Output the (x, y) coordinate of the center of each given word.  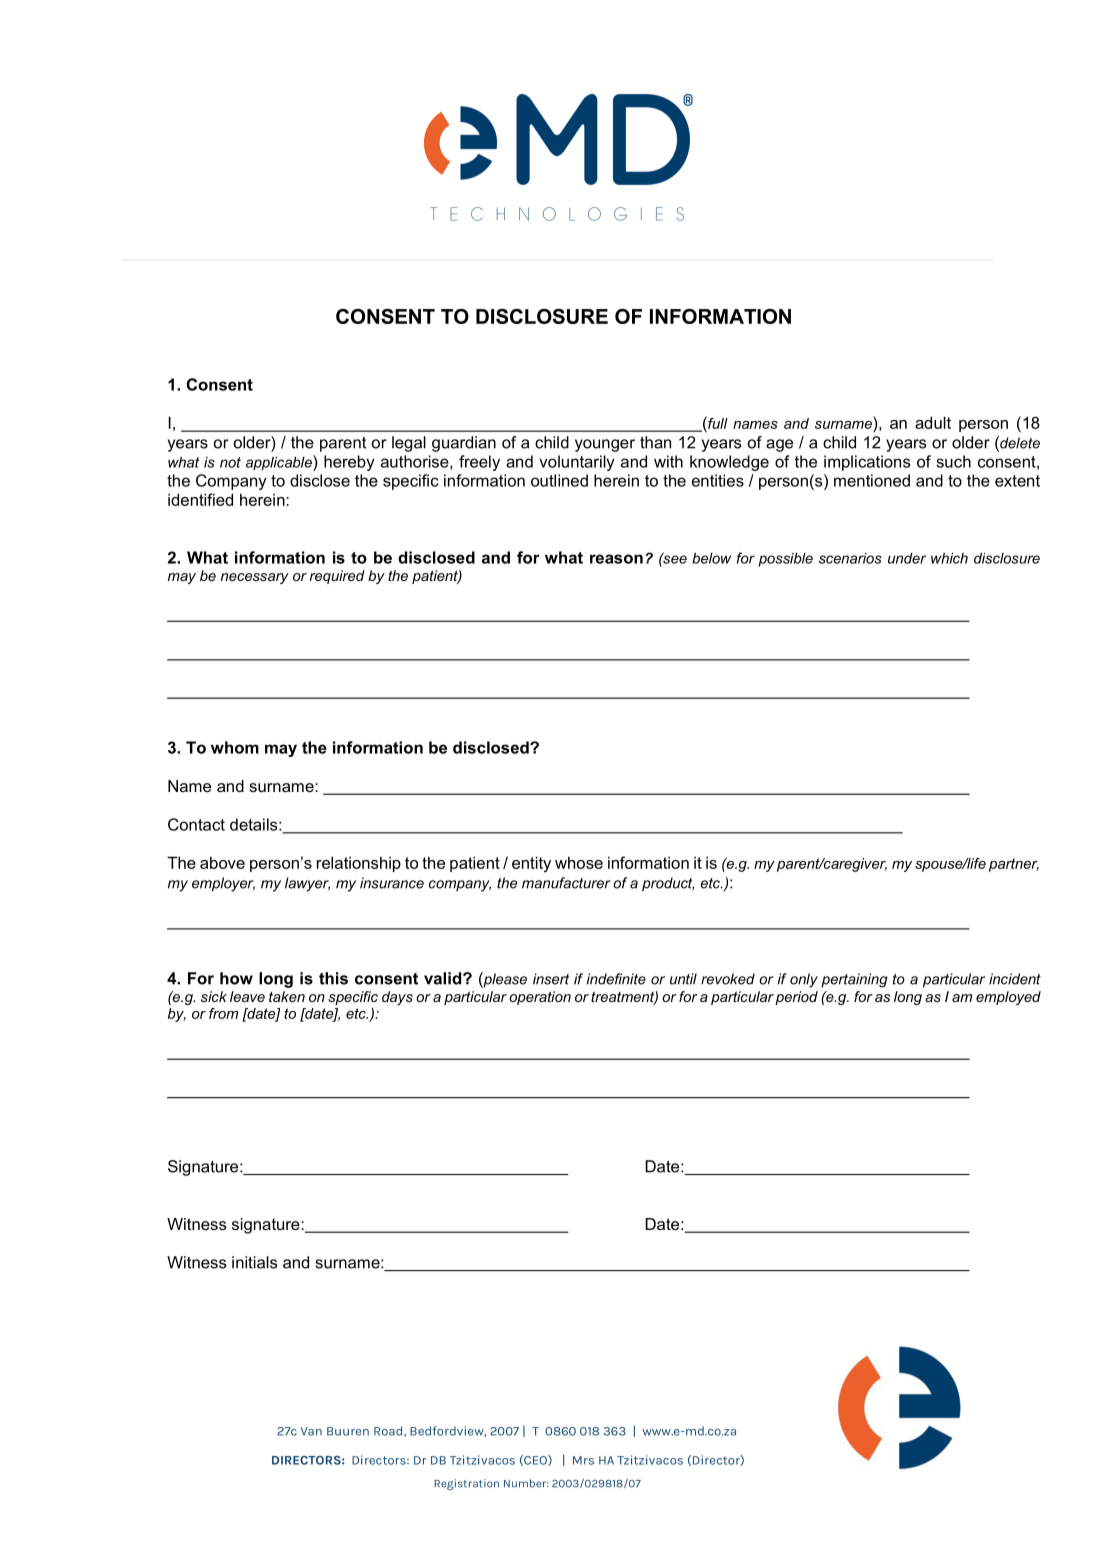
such (953, 461)
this (333, 978)
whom (235, 747)
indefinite (616, 979)
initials (254, 1262)
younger (605, 445)
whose (579, 862)
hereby (349, 463)
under (907, 558)
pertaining (854, 980)
